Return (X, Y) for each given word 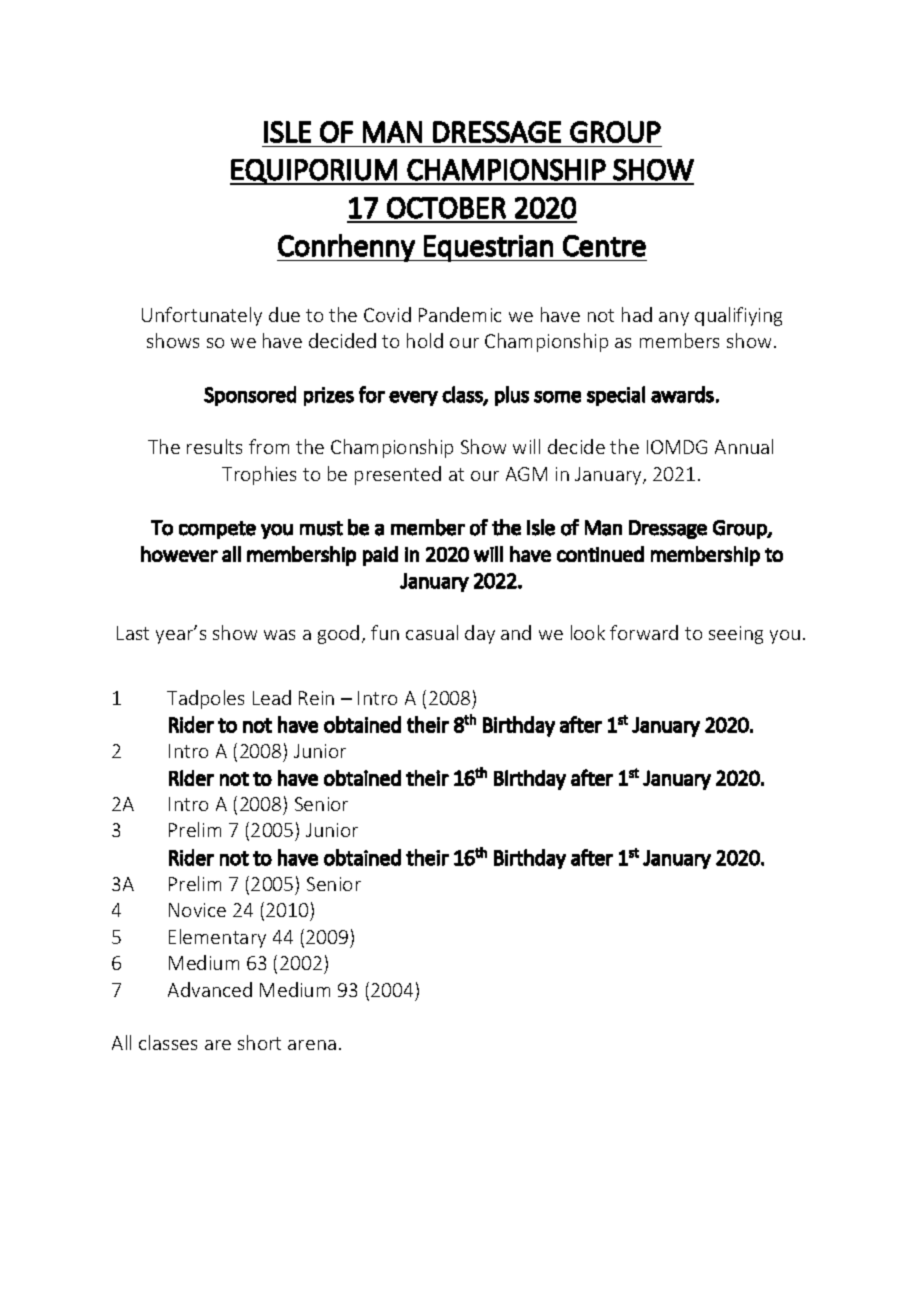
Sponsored (250, 396)
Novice (197, 910)
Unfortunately (202, 316)
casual (432, 632)
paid (380, 556)
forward (644, 632)
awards (682, 394)
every (413, 398)
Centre (604, 246)
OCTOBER (446, 208)
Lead (272, 697)
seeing (736, 635)
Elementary (217, 938)
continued (600, 554)
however (179, 554)
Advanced (210, 989)
